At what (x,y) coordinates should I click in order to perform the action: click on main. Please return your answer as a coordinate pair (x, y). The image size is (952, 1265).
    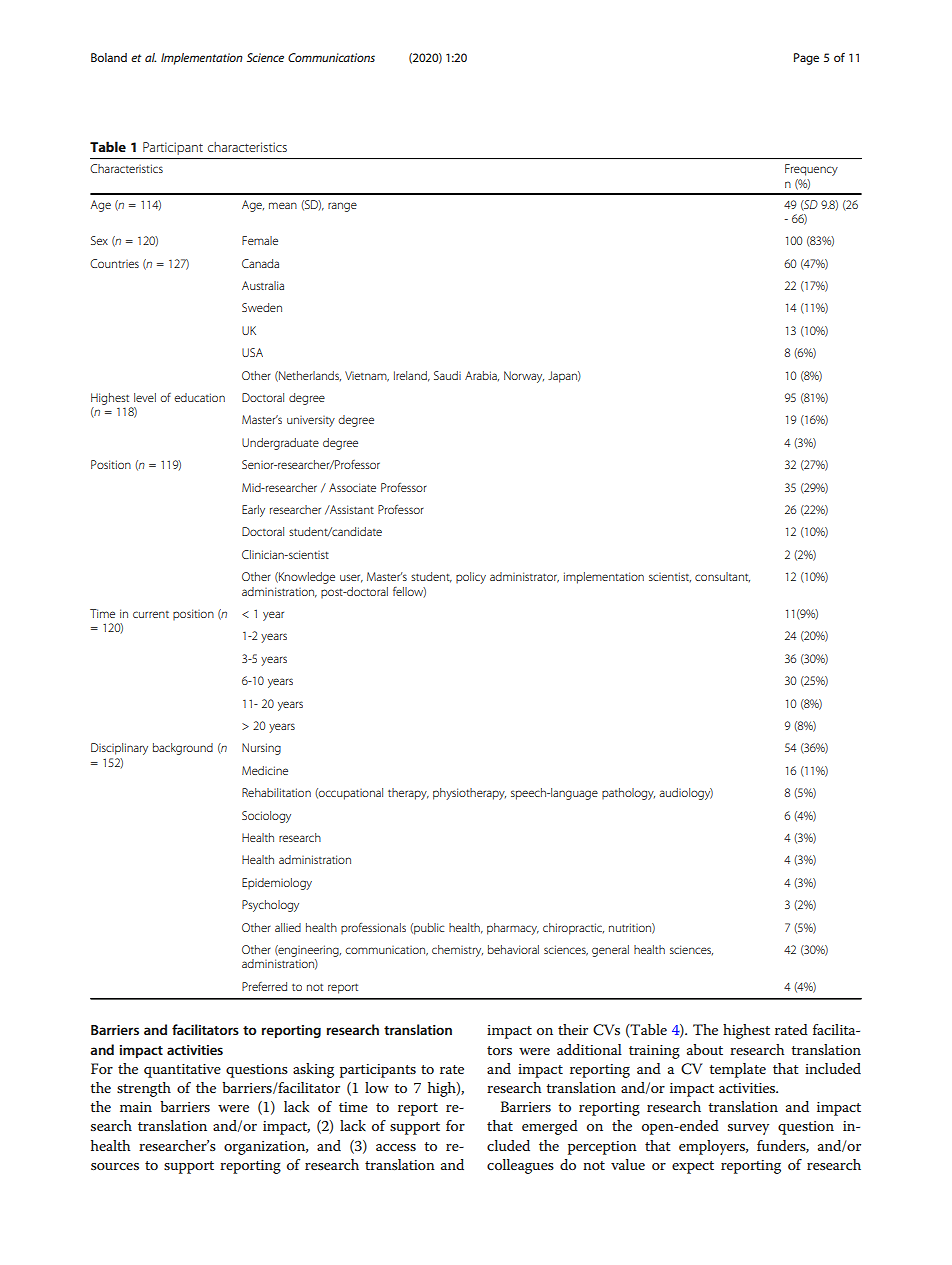
    Looking at the image, I should click on (136, 1107).
